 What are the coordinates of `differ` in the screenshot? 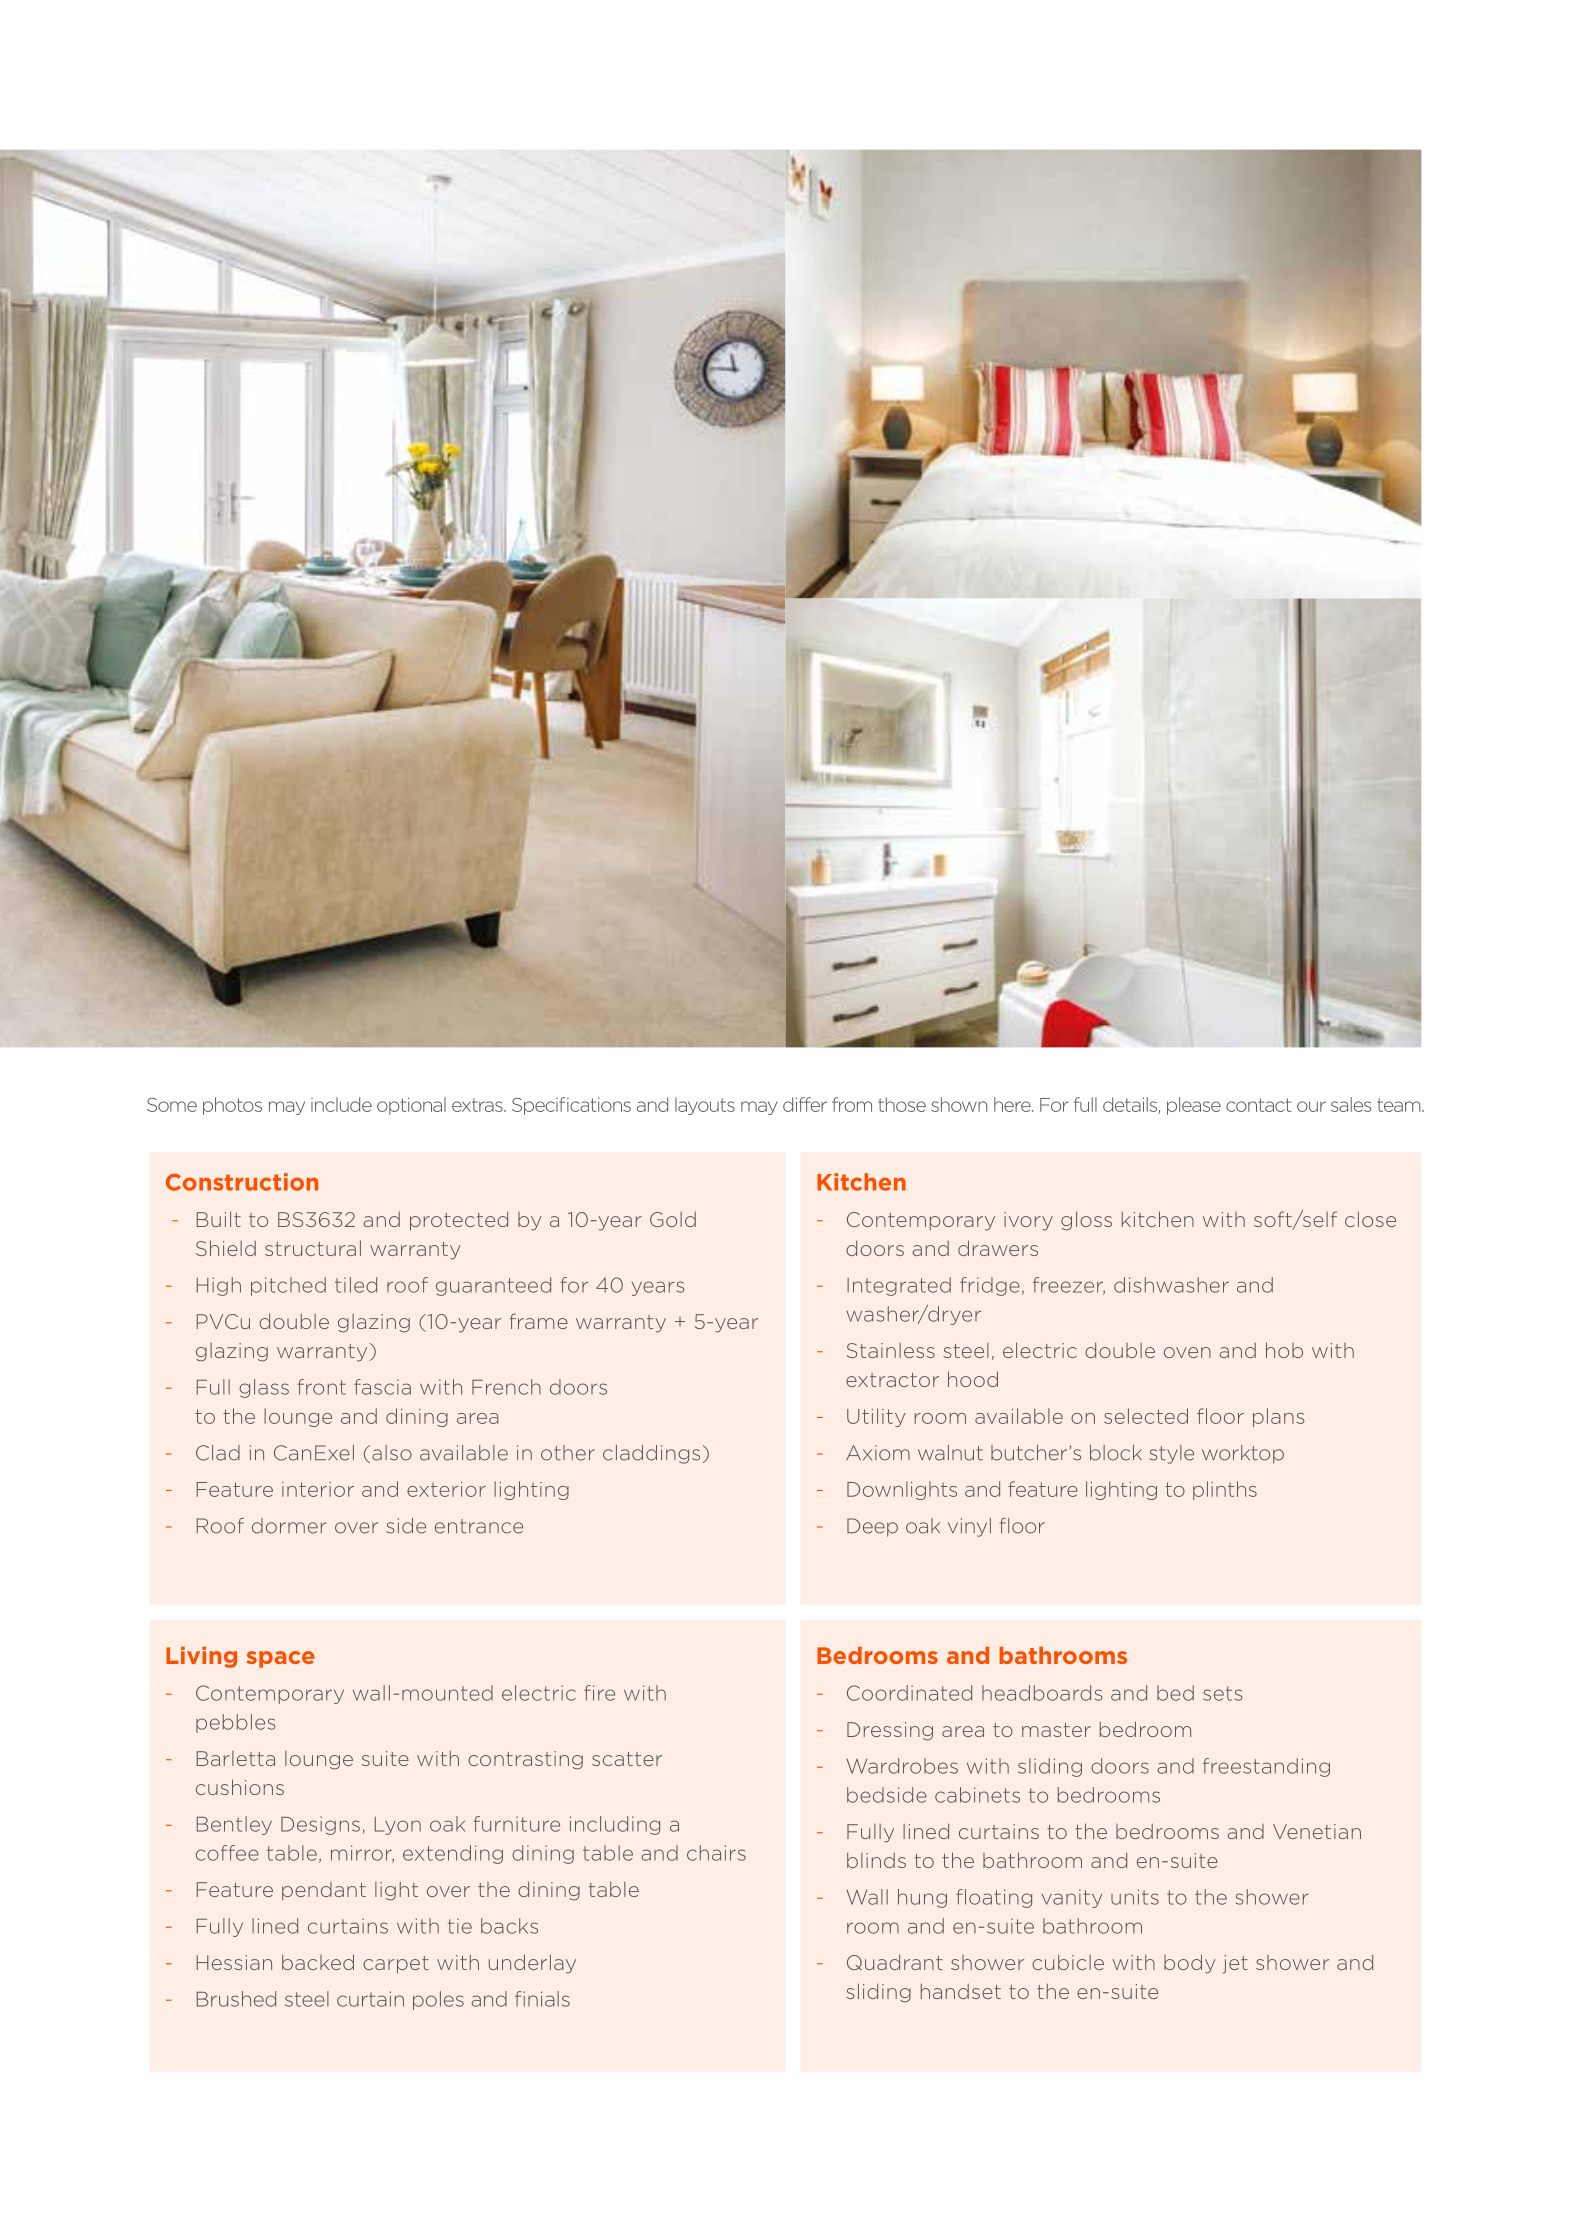 It's located at (805, 1104).
